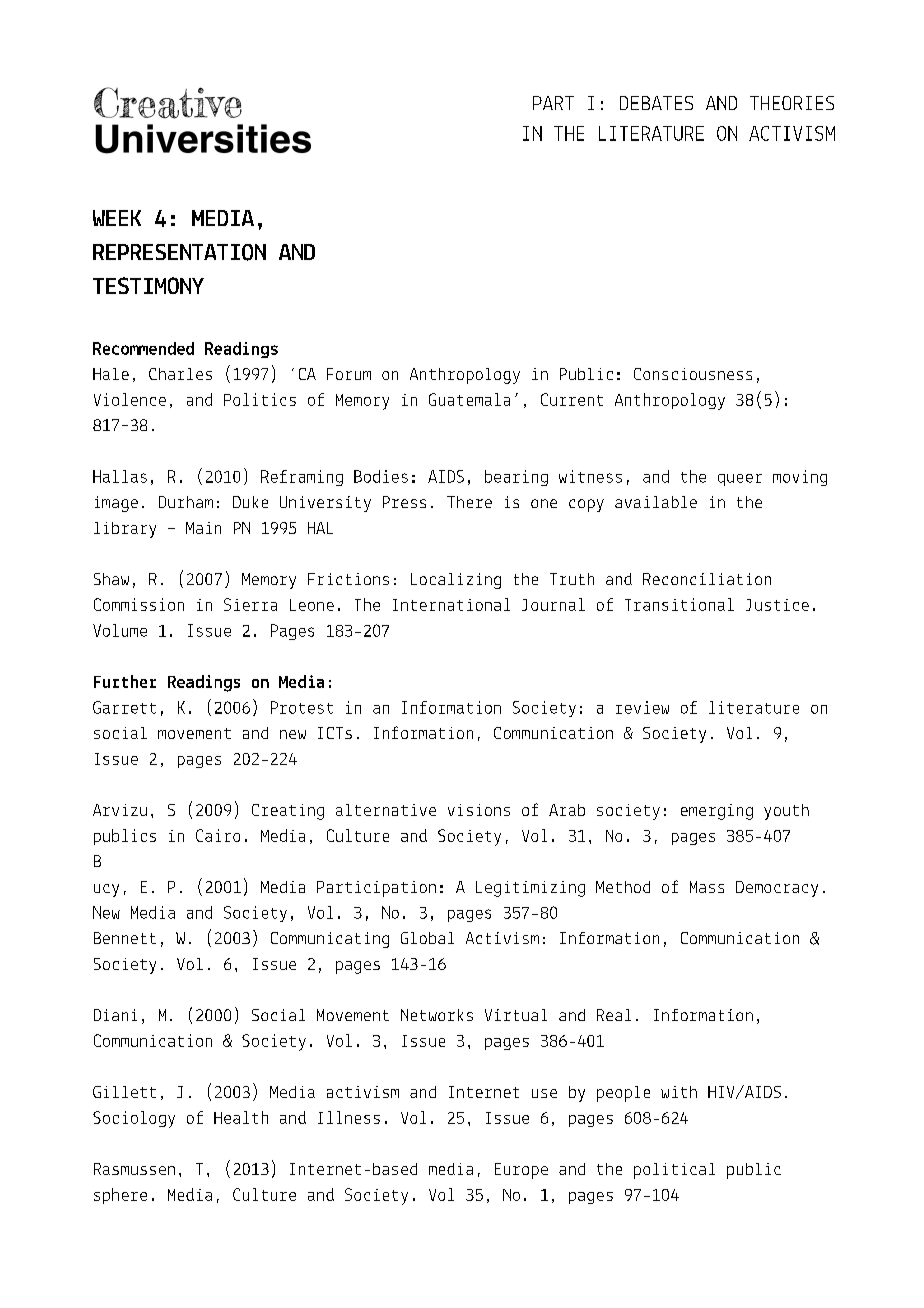 The height and width of the screenshot is (1308, 924). What do you see at coordinates (117, 218) in the screenshot?
I see `WEEK` at bounding box center [117, 218].
